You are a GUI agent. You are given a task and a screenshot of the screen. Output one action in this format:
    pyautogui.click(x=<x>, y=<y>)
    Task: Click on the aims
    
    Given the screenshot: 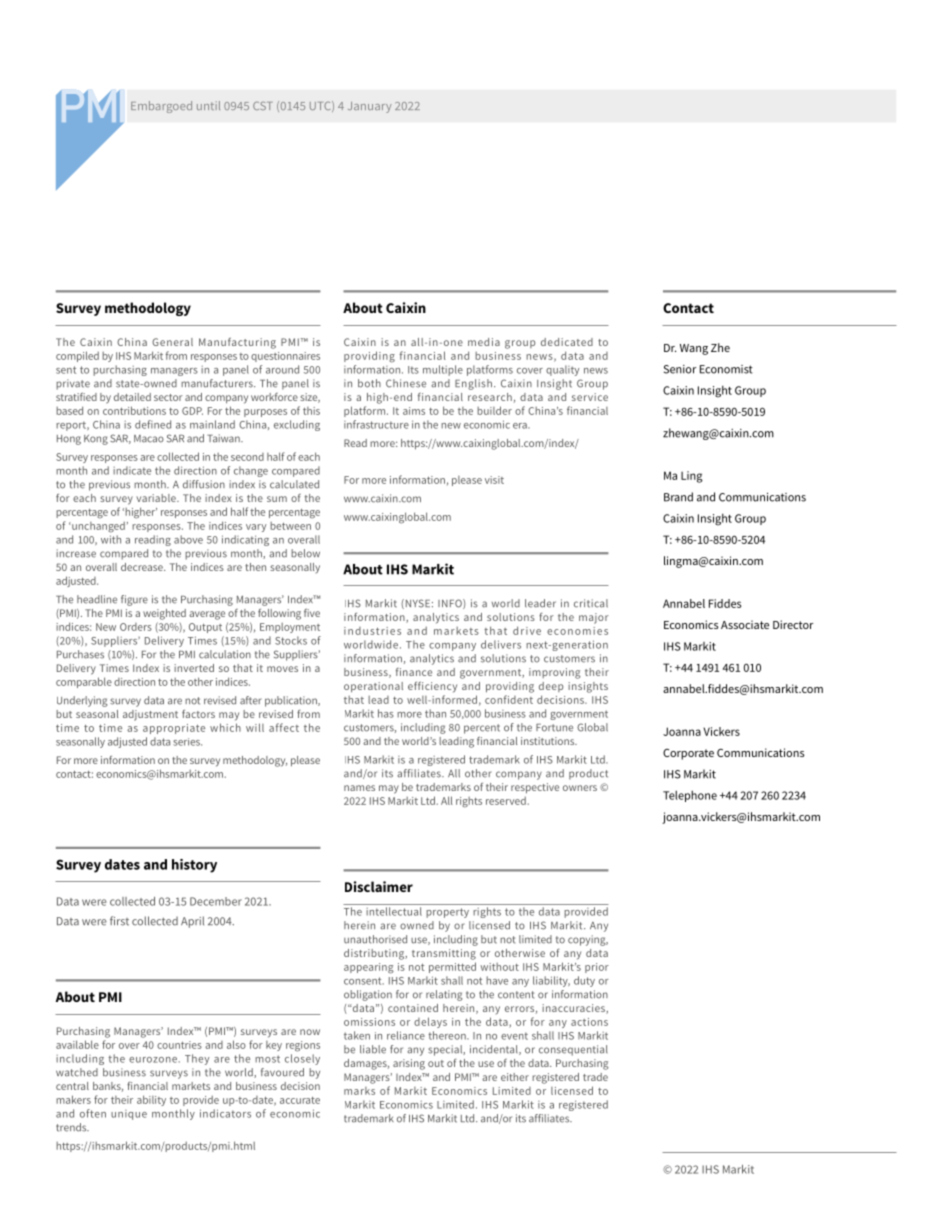 What is the action you would take?
    pyautogui.click(x=414, y=411)
